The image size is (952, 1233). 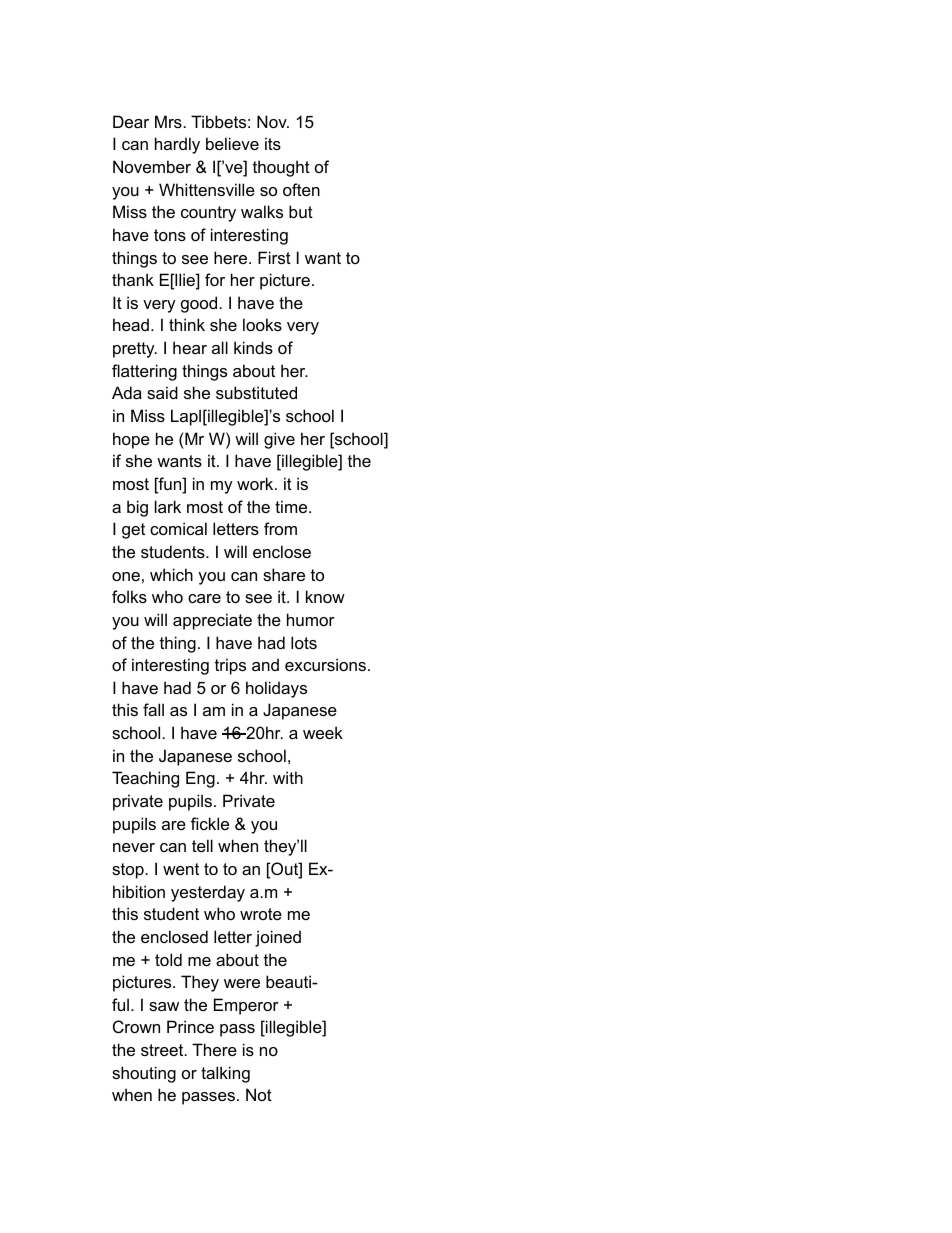 I want to click on big, so click(x=137, y=508).
